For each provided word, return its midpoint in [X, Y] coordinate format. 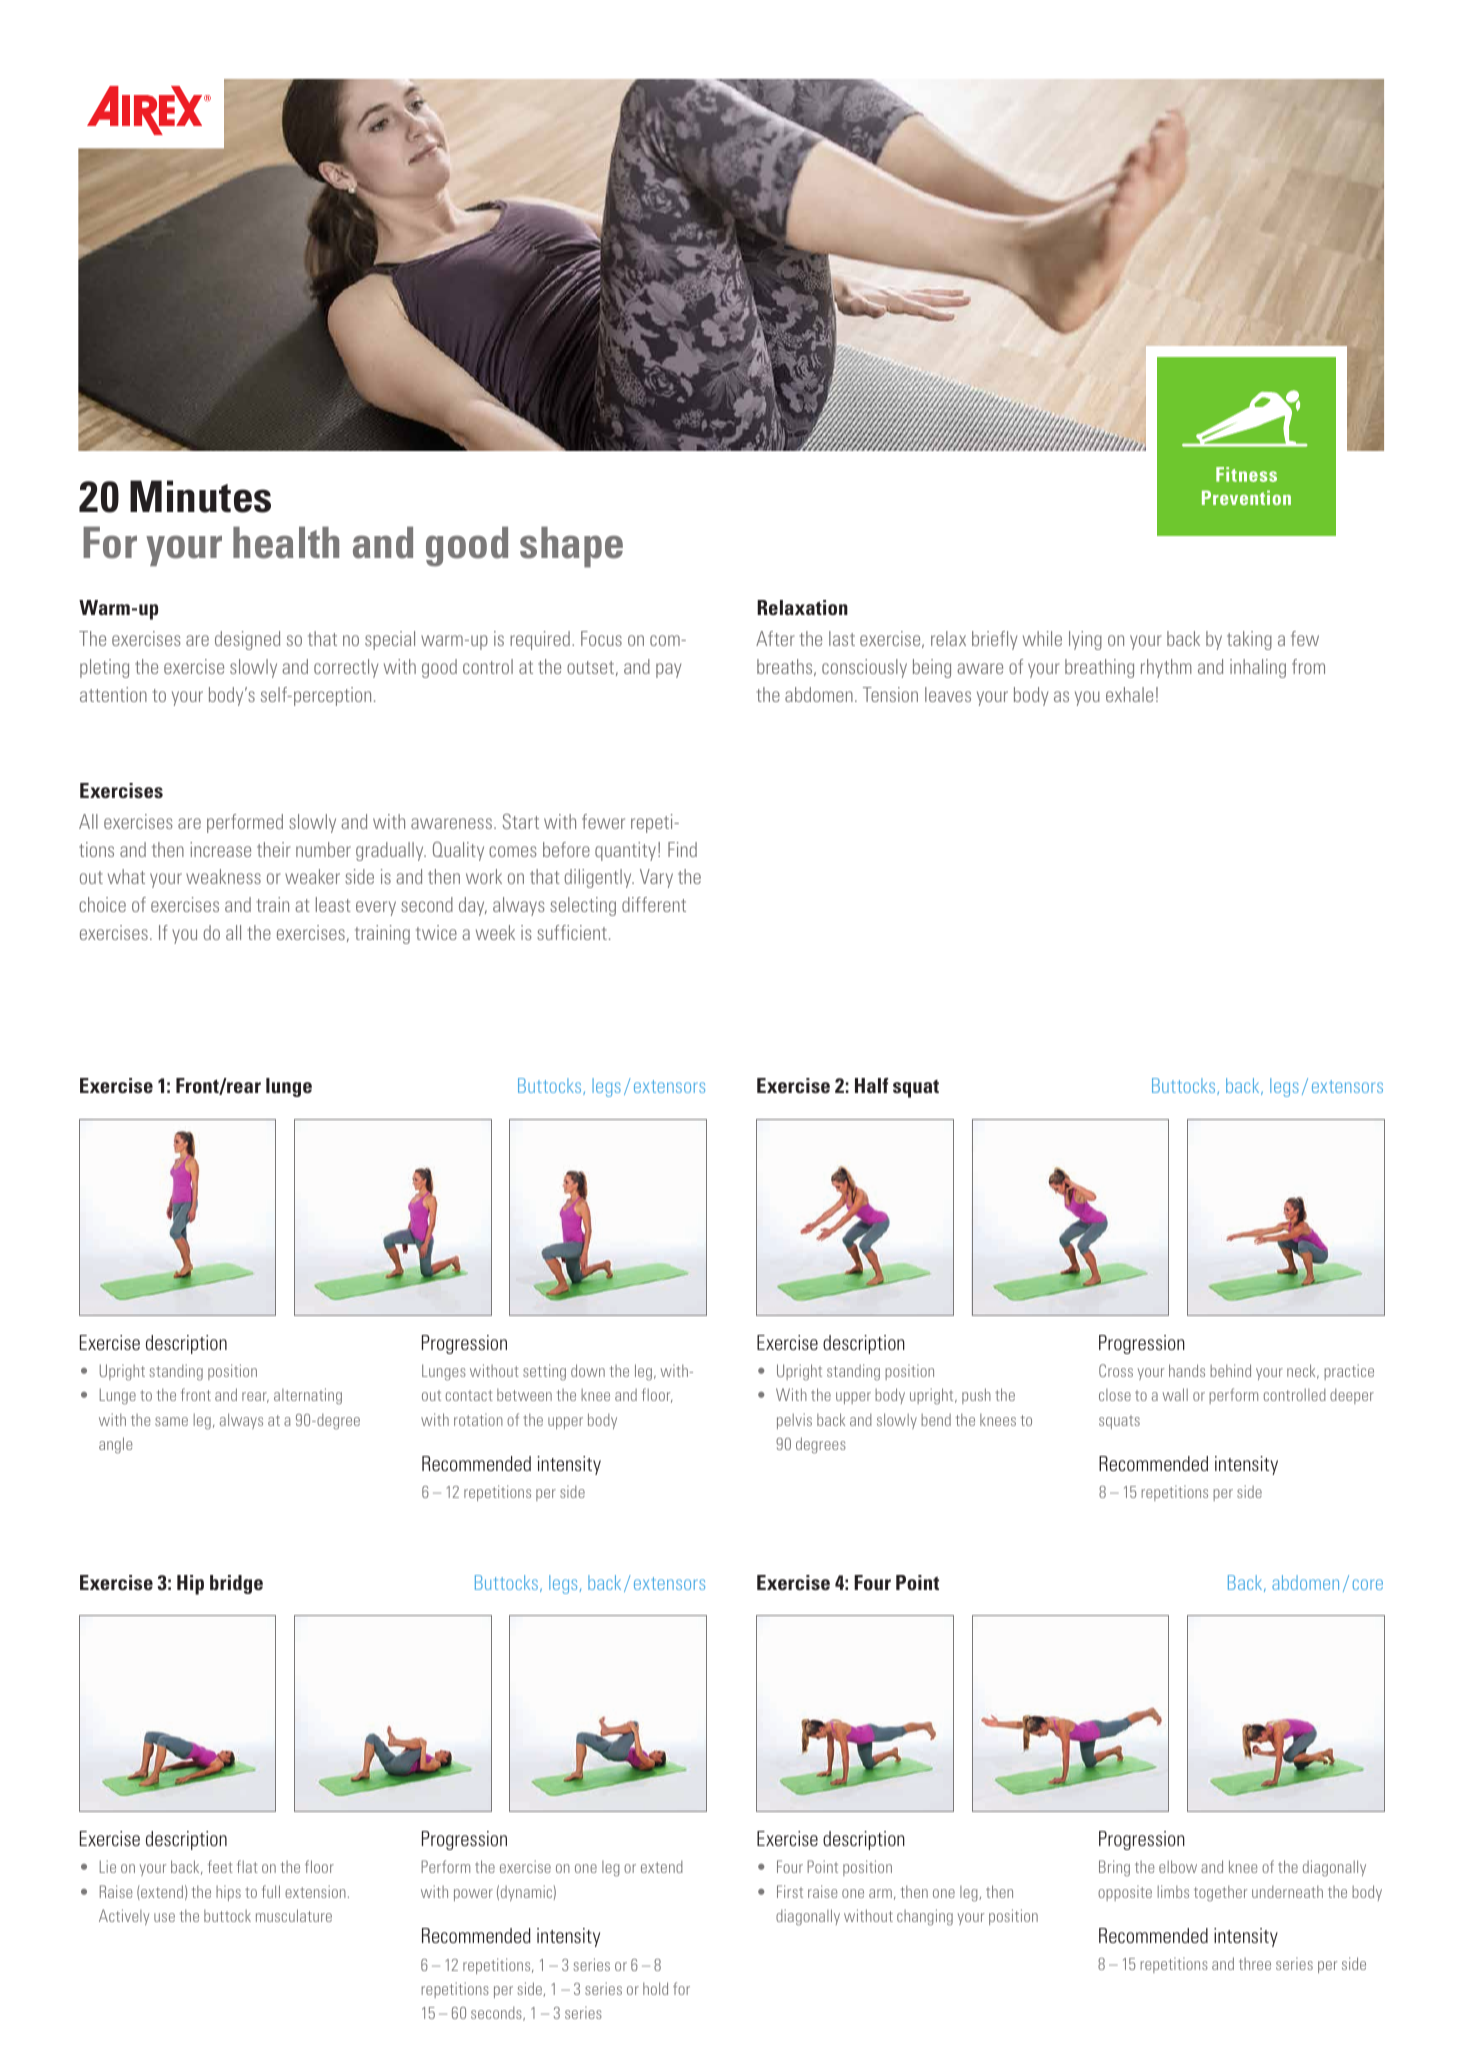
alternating [308, 1396]
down [588, 1370]
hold [655, 1988]
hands [1187, 1370]
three [1255, 1964]
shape [571, 547]
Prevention [1246, 497]
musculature [294, 1915]
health [286, 543]
